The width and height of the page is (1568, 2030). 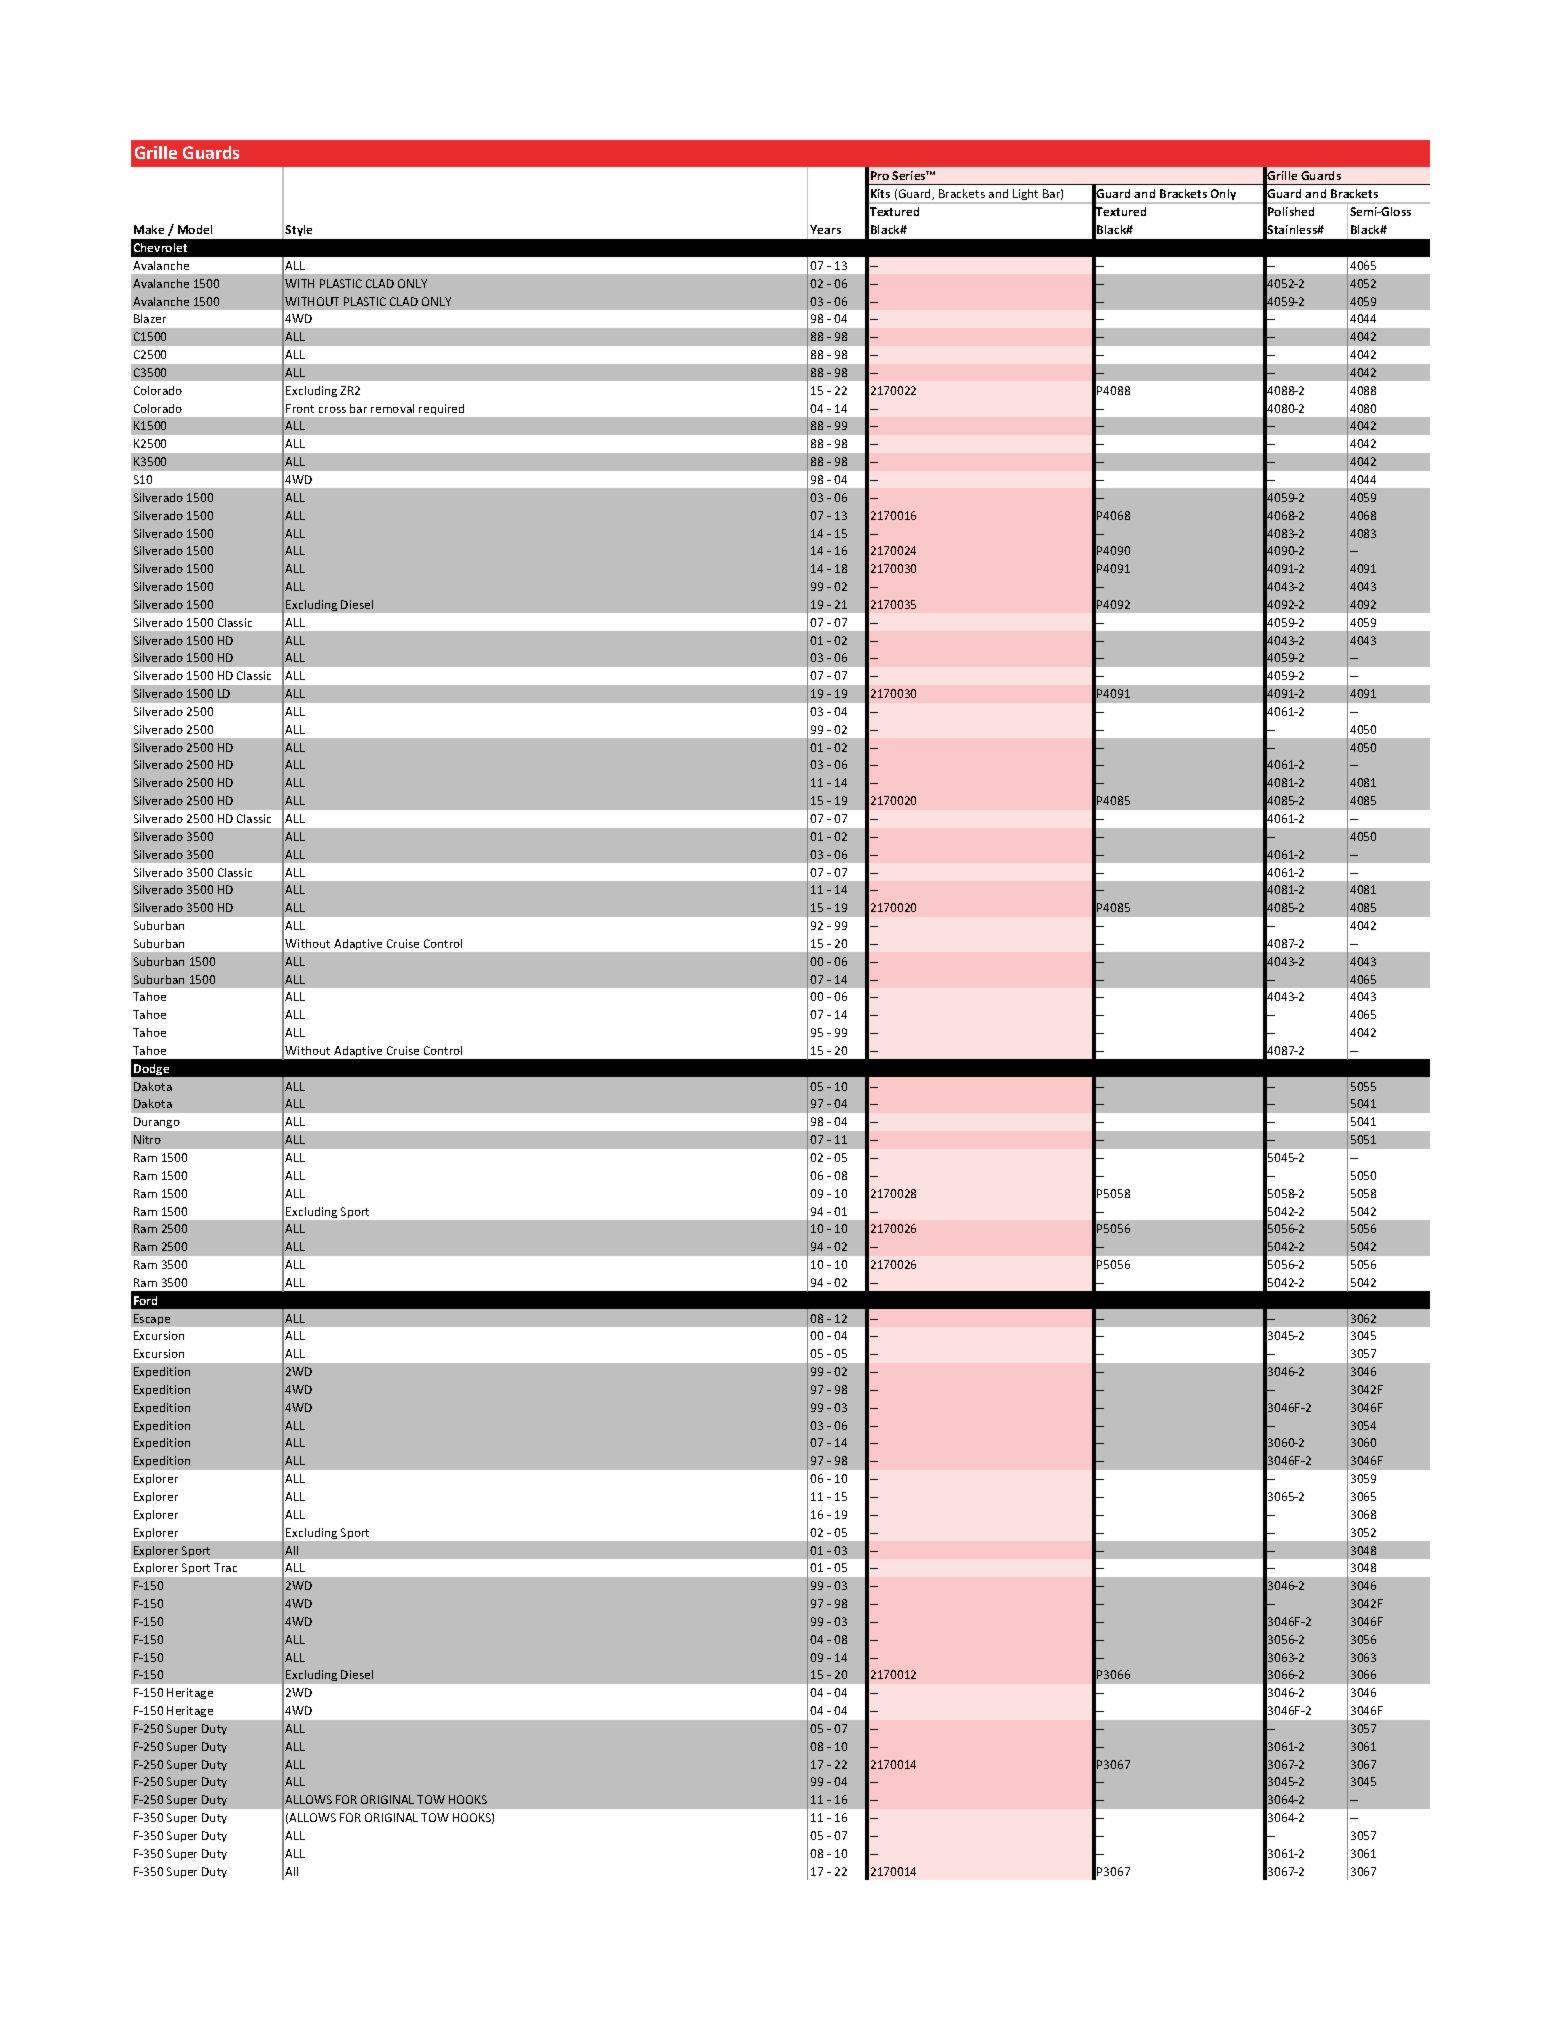 What do you see at coordinates (300, 408) in the page?
I see `Front` at bounding box center [300, 408].
